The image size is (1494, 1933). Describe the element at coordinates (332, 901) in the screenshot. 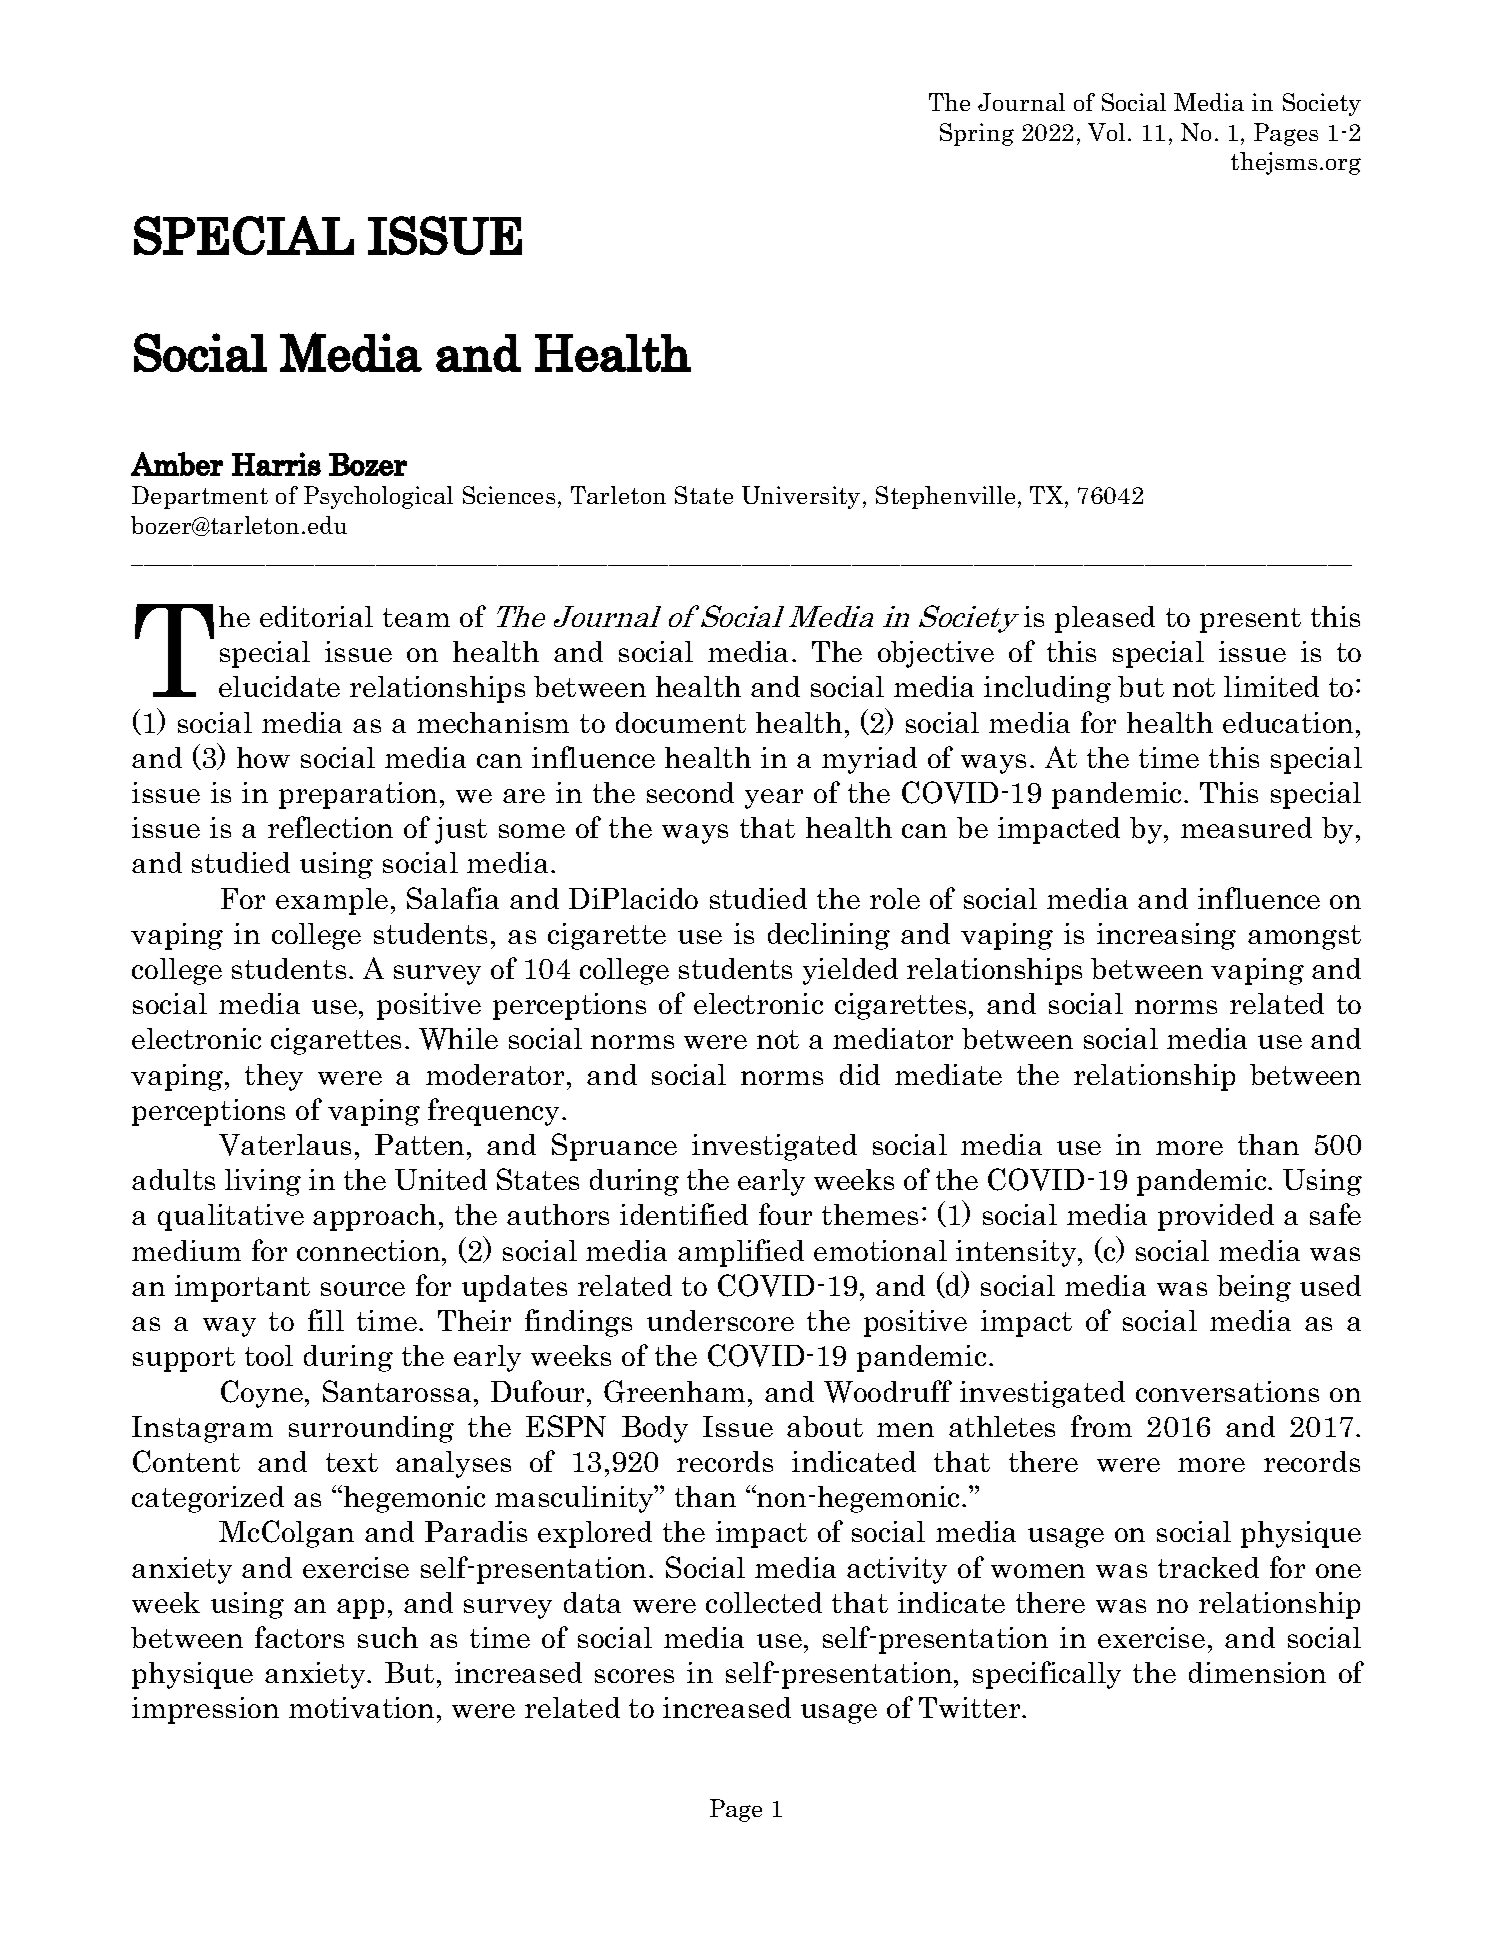

I see `example` at that location.
